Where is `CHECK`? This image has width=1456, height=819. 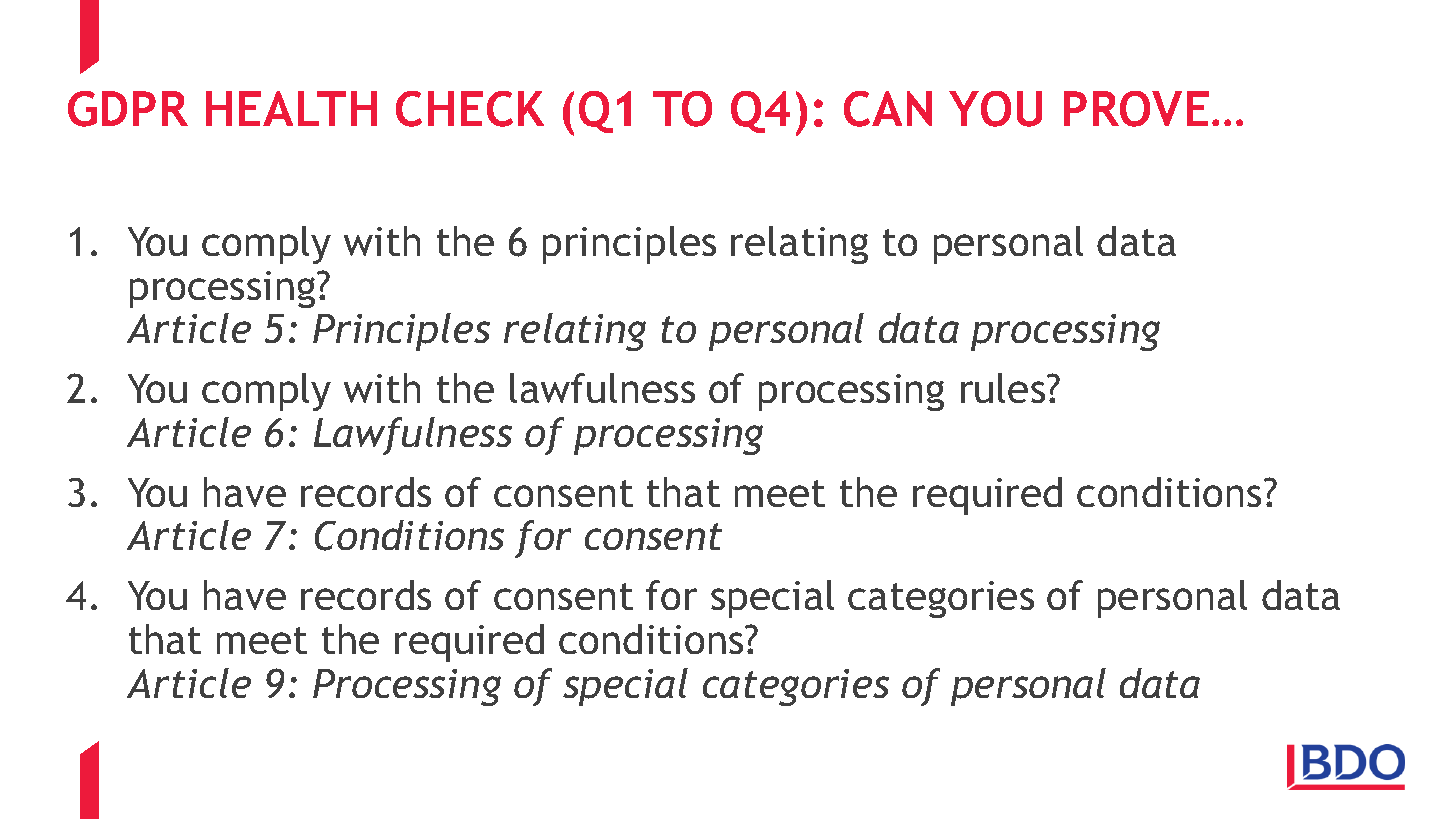
CHECK is located at coordinates (470, 109).
